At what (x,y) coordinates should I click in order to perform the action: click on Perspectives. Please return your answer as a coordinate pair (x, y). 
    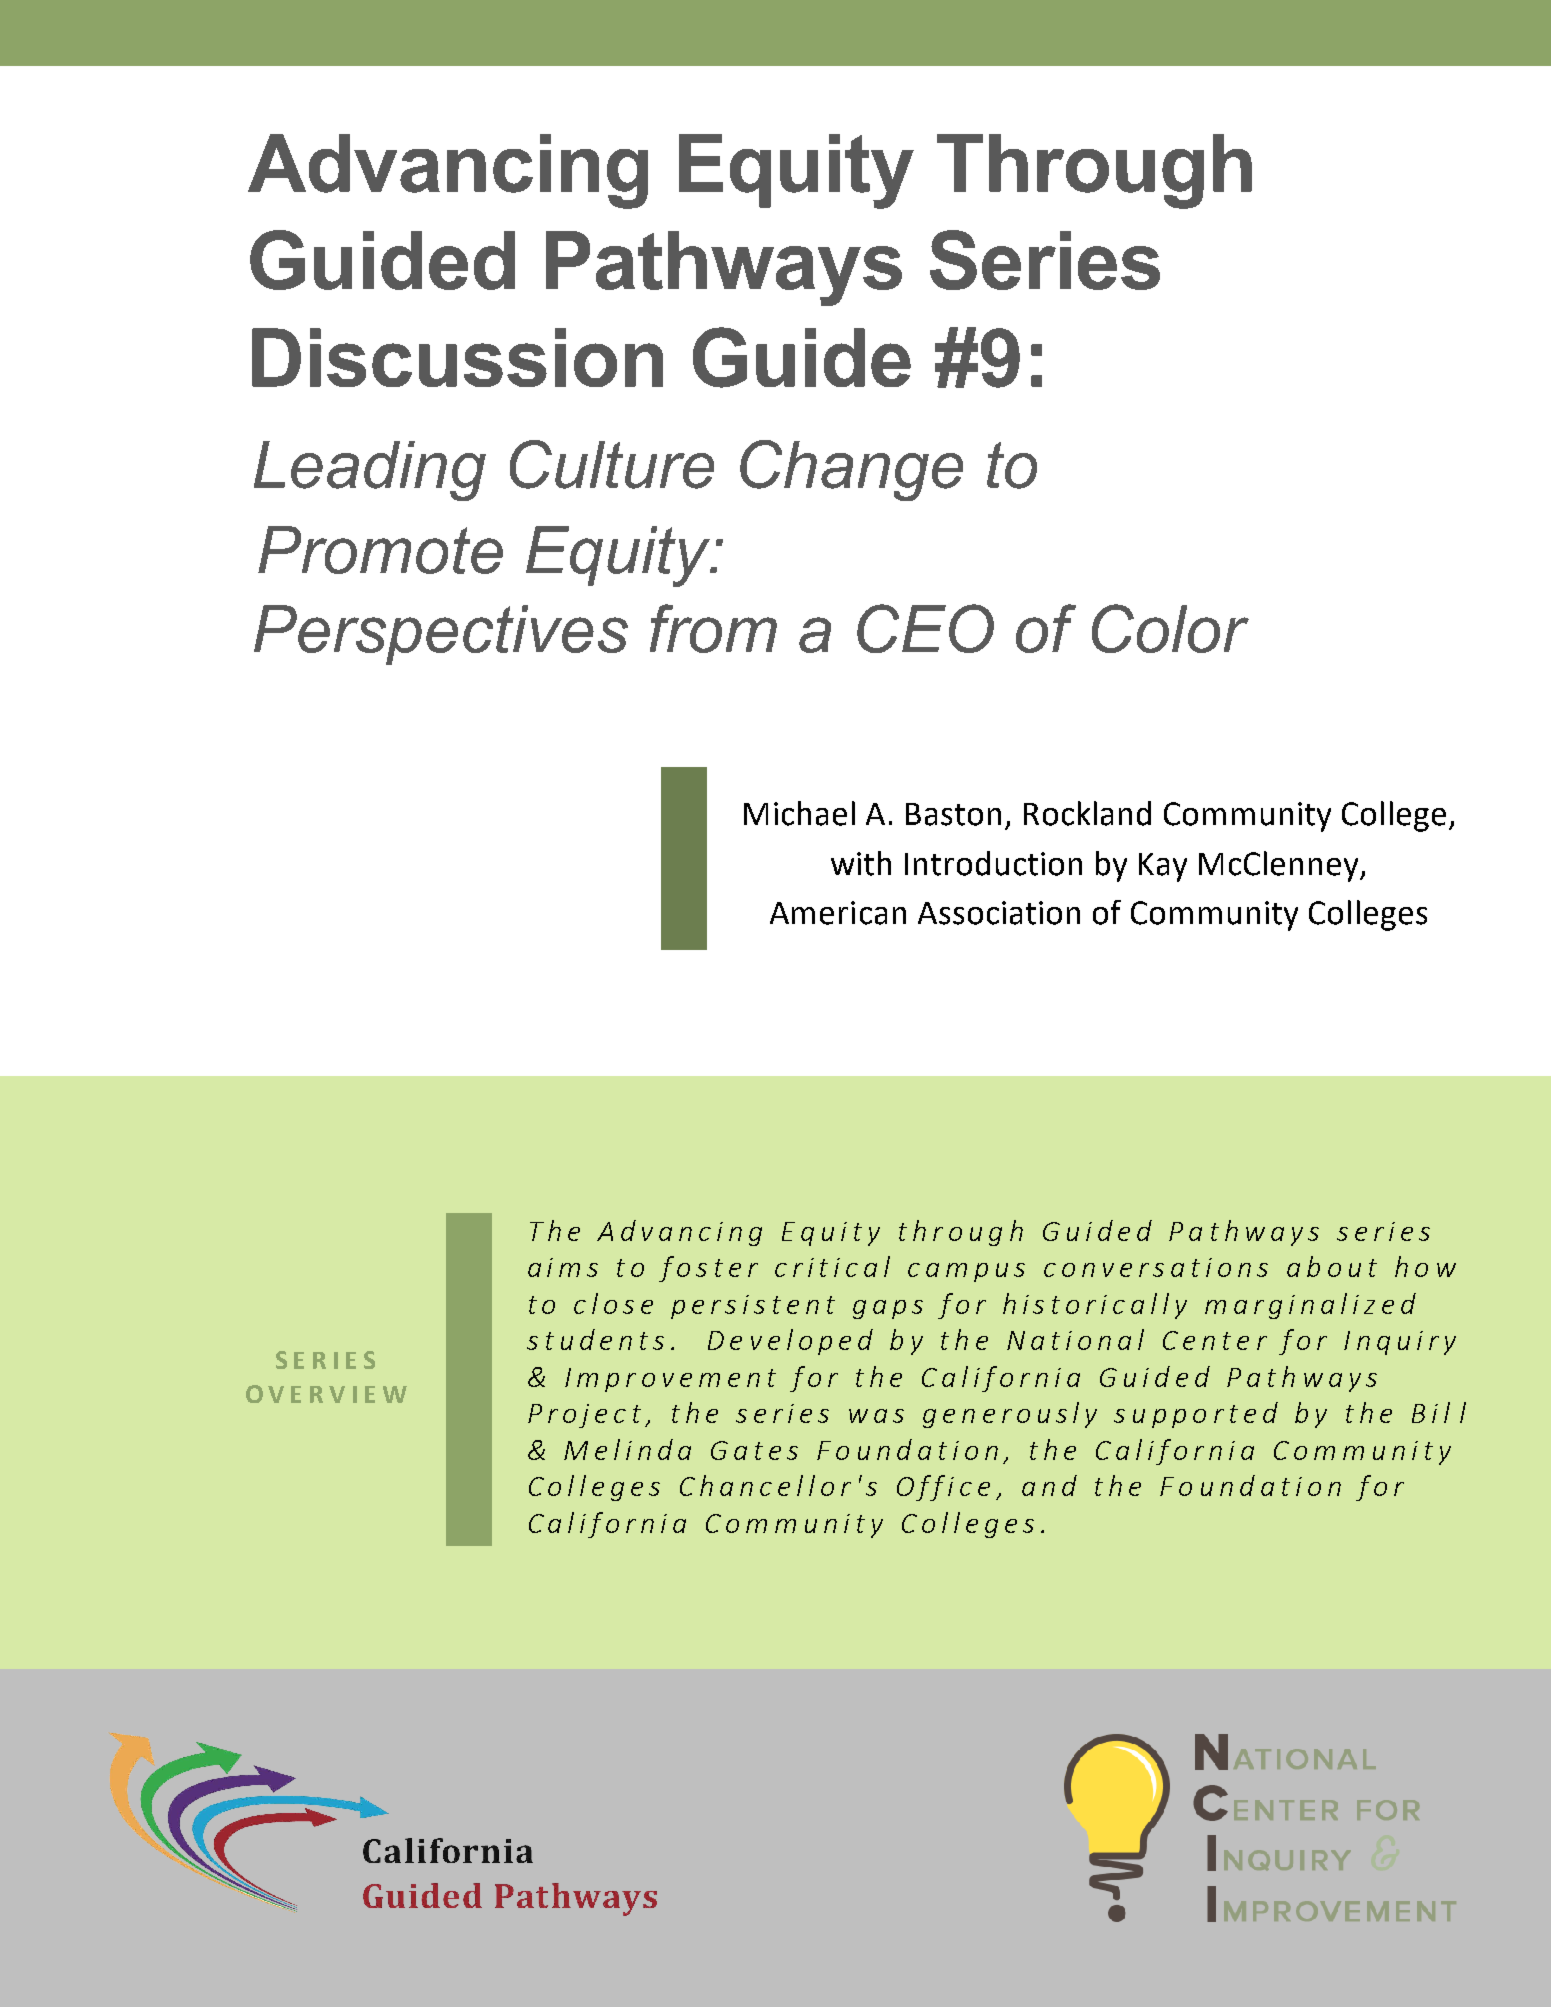
    Looking at the image, I should click on (441, 635).
